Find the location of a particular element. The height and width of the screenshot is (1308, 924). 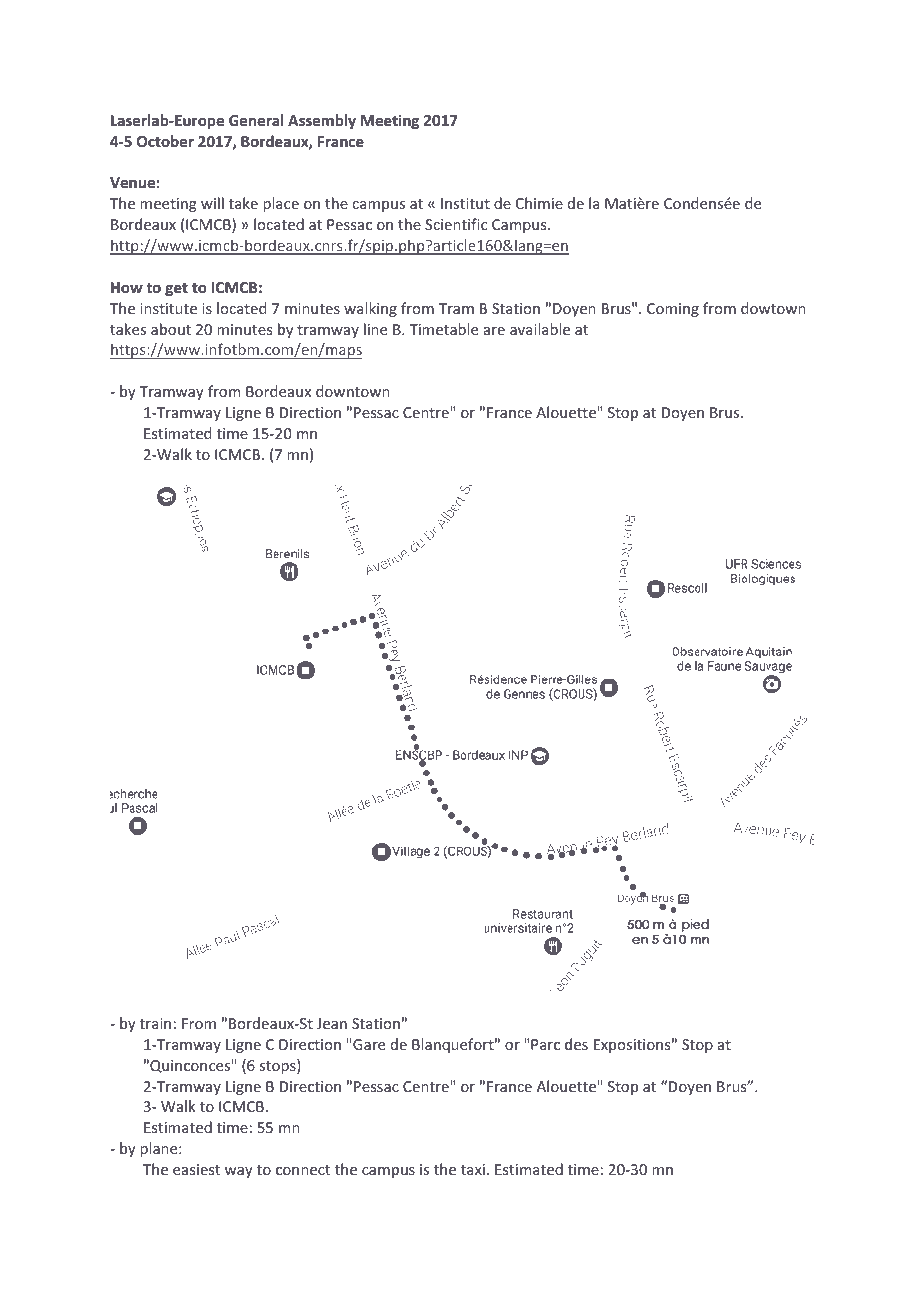

October is located at coordinates (165, 141).
